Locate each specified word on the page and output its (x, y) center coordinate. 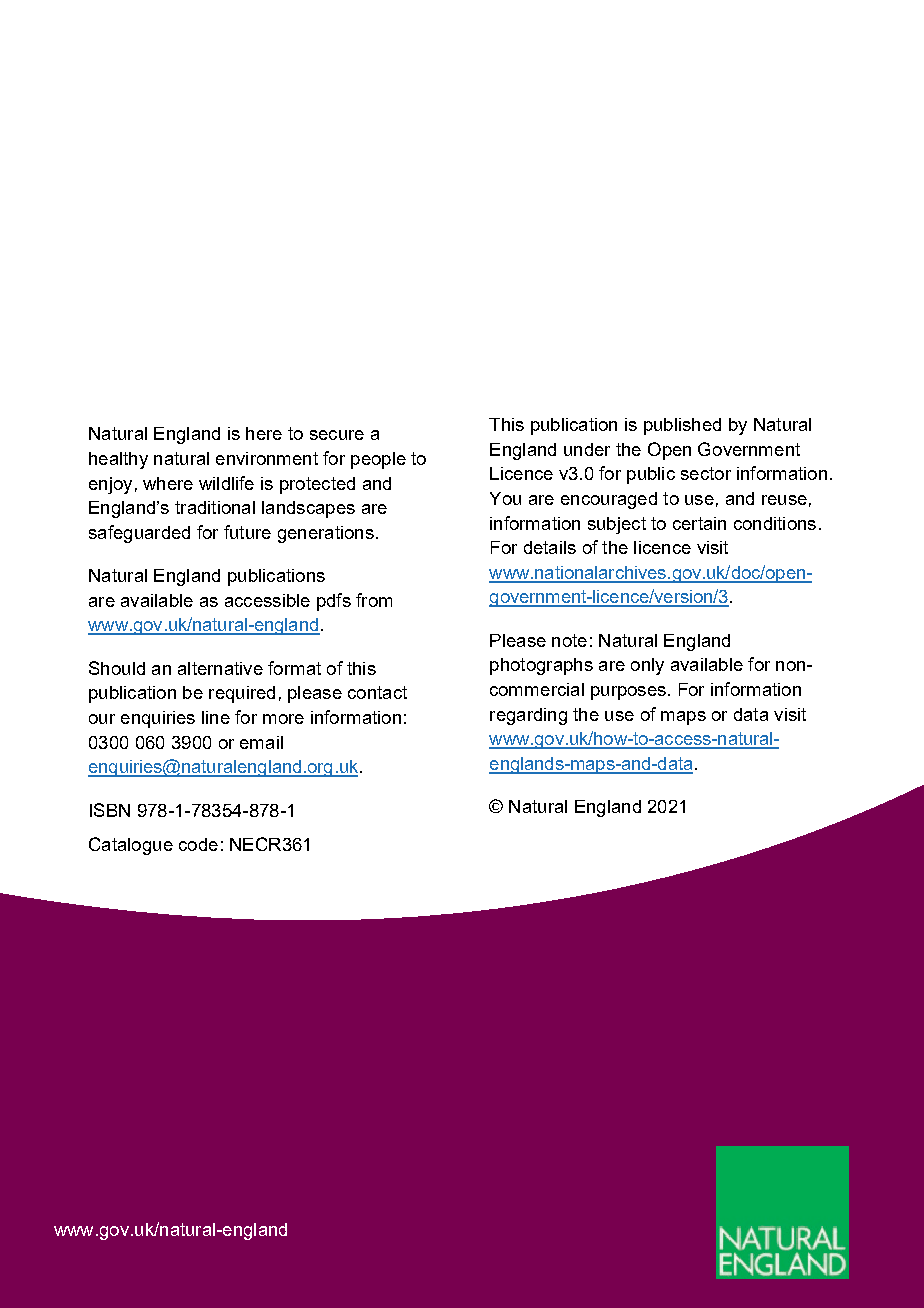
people (378, 460)
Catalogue (131, 846)
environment (267, 458)
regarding (528, 716)
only (647, 666)
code (198, 844)
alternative (220, 668)
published (682, 426)
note (569, 640)
